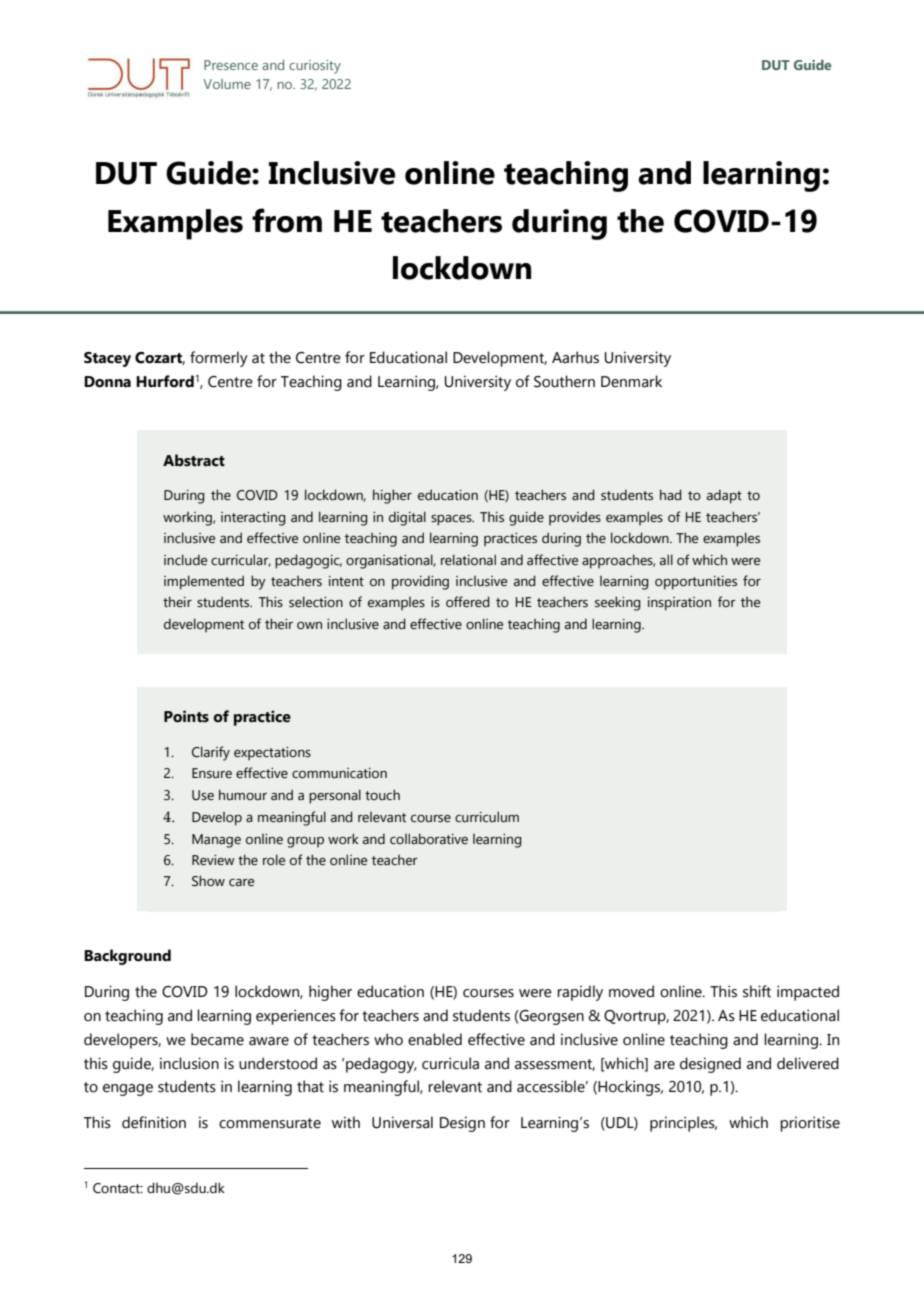  Describe the element at coordinates (315, 67) in the page. I see `curiosity` at that location.
